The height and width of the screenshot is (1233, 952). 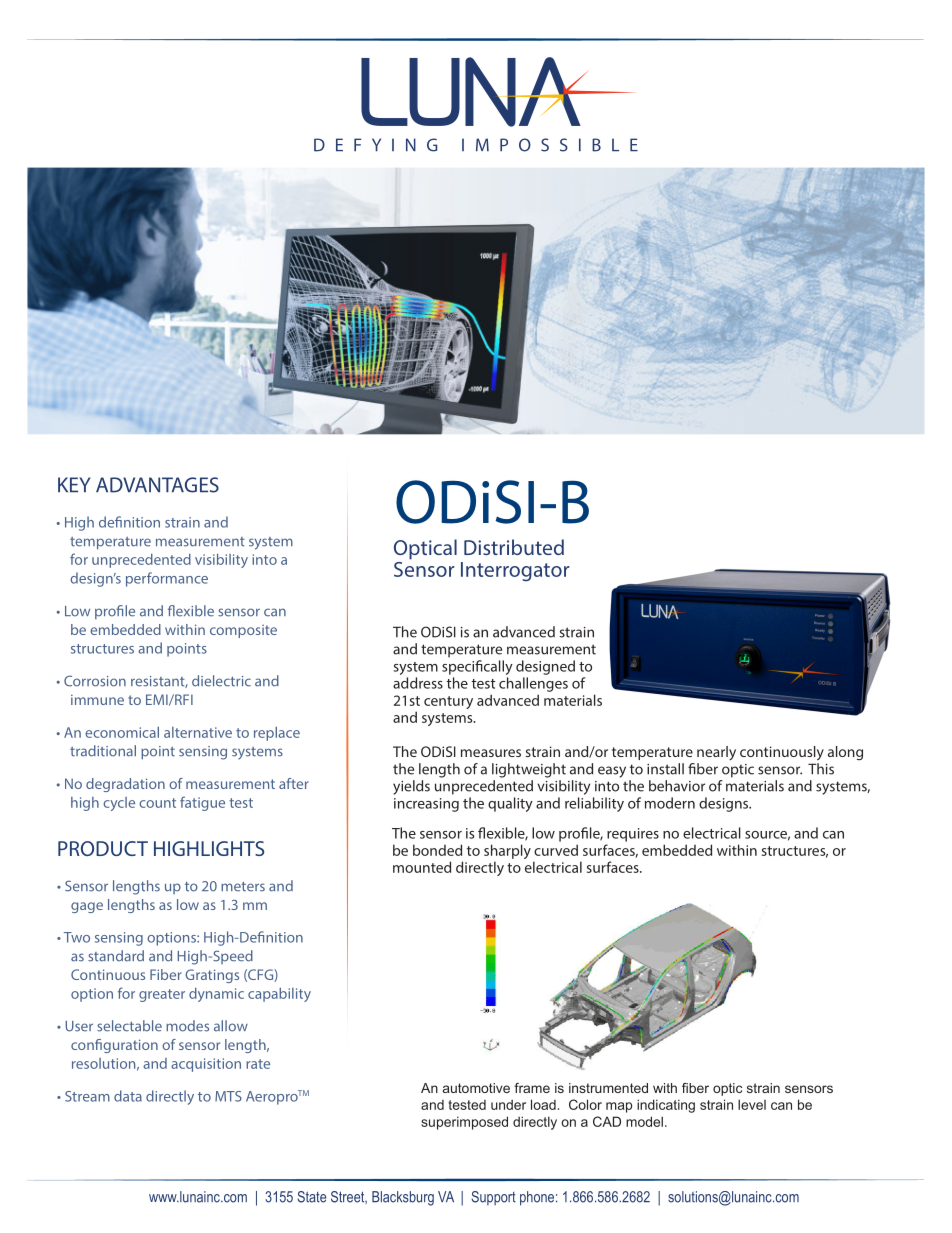 What do you see at coordinates (670, 803) in the screenshot?
I see `modern` at bounding box center [670, 803].
